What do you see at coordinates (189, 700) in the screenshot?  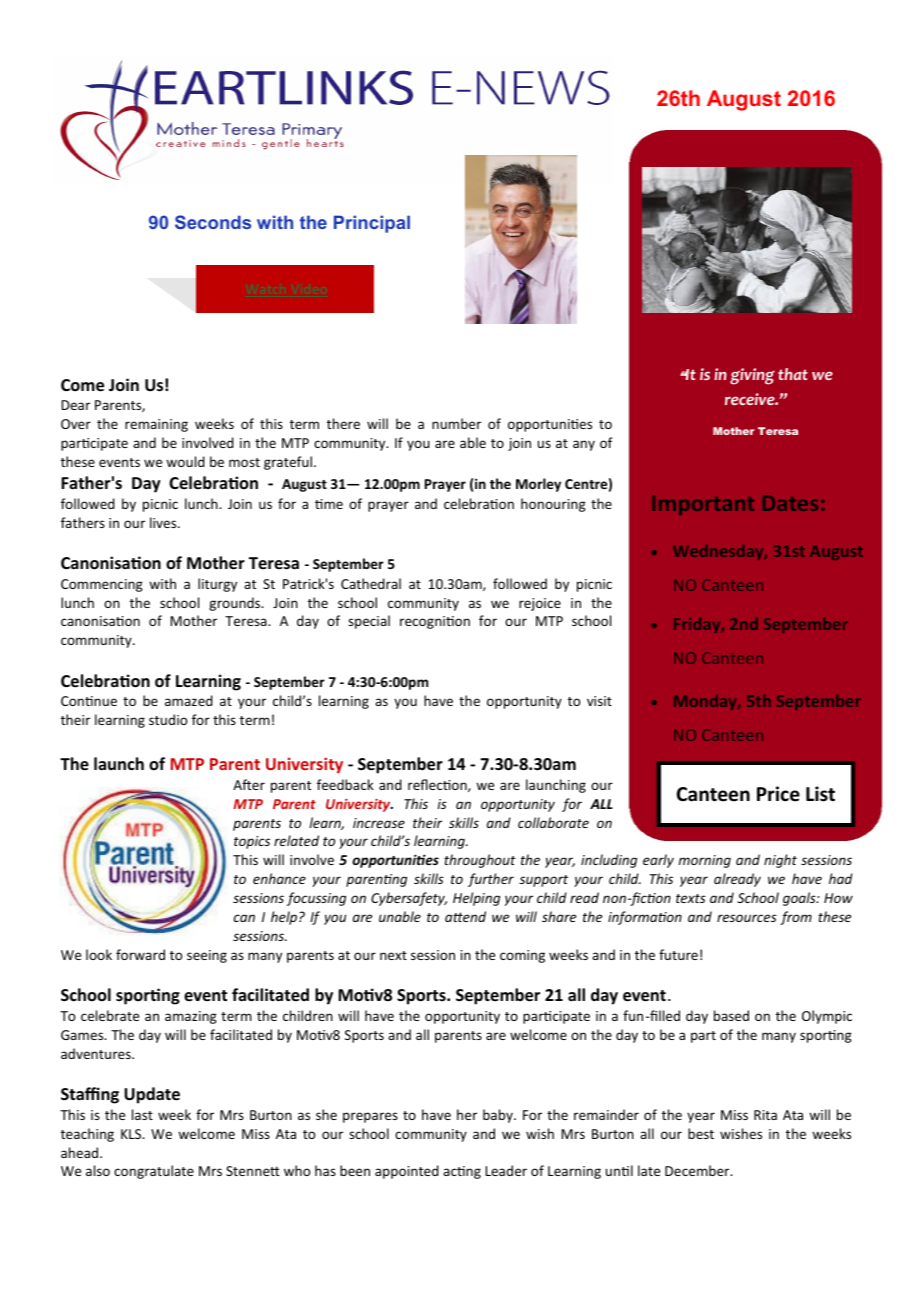 I see `amazed` at bounding box center [189, 700].
